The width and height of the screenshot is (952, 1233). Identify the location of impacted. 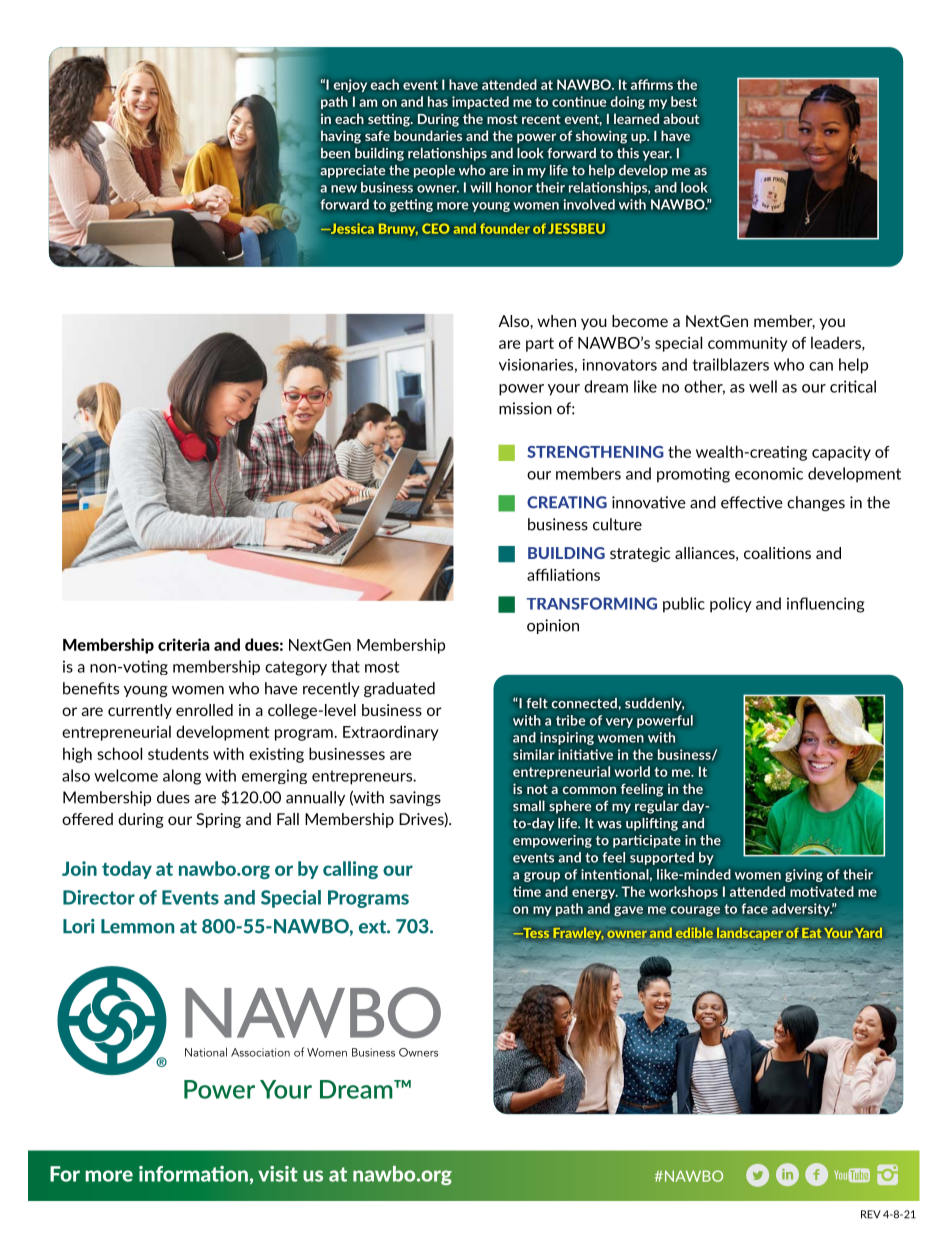
(480, 102).
